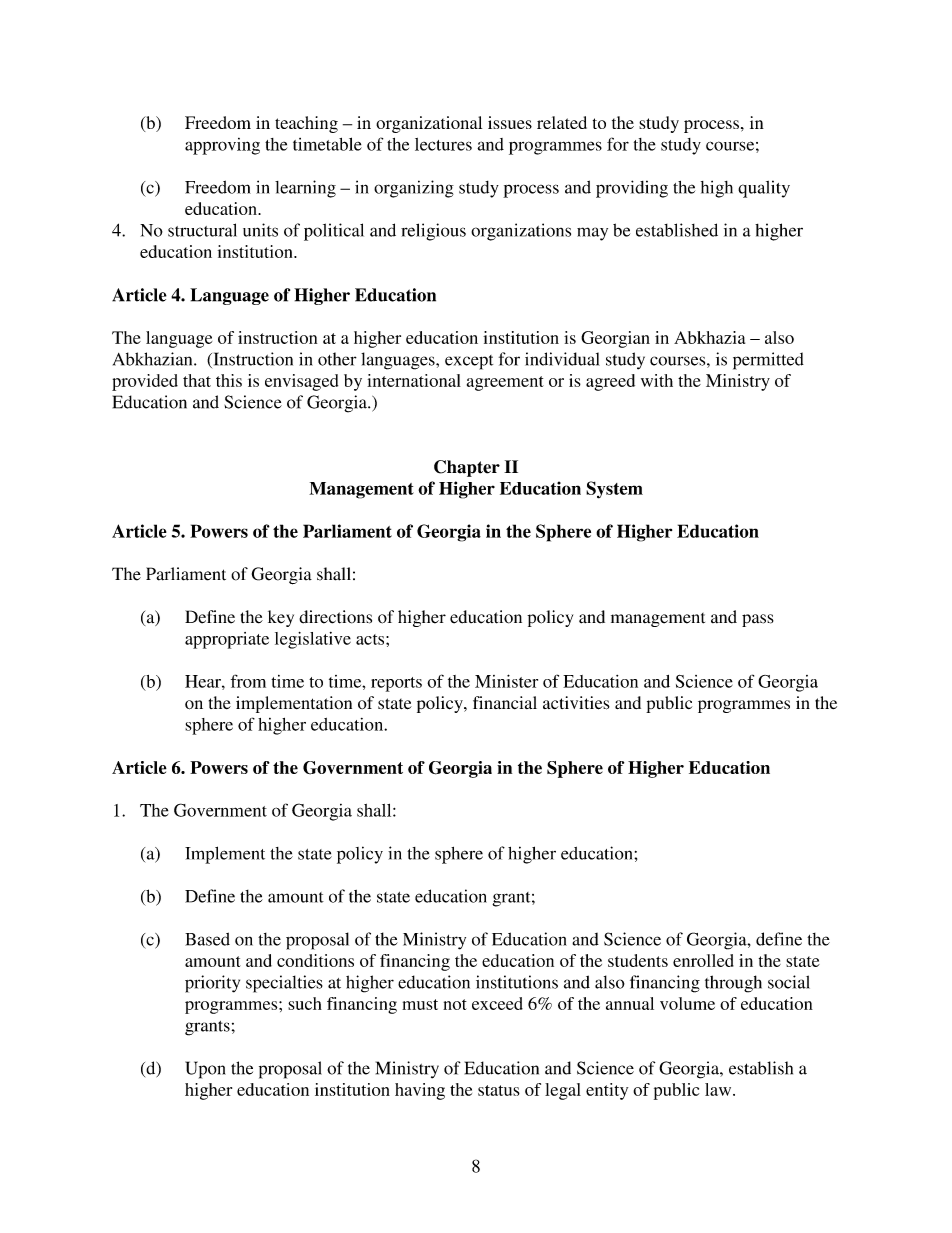  What do you see at coordinates (467, 468) in the screenshot?
I see `Chapter` at bounding box center [467, 468].
